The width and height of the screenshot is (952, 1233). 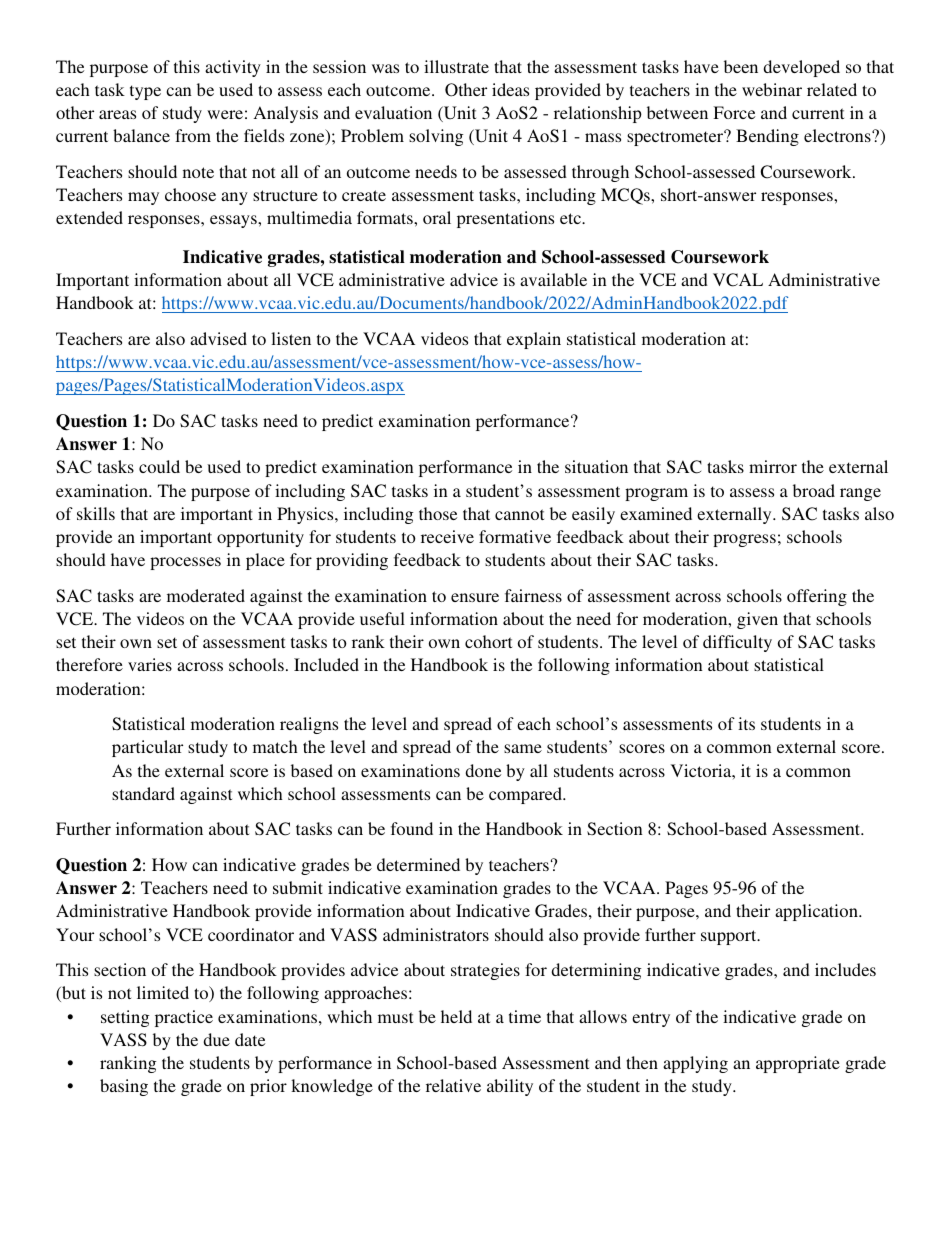 What do you see at coordinates (216, 1039) in the screenshot?
I see `due` at bounding box center [216, 1039].
